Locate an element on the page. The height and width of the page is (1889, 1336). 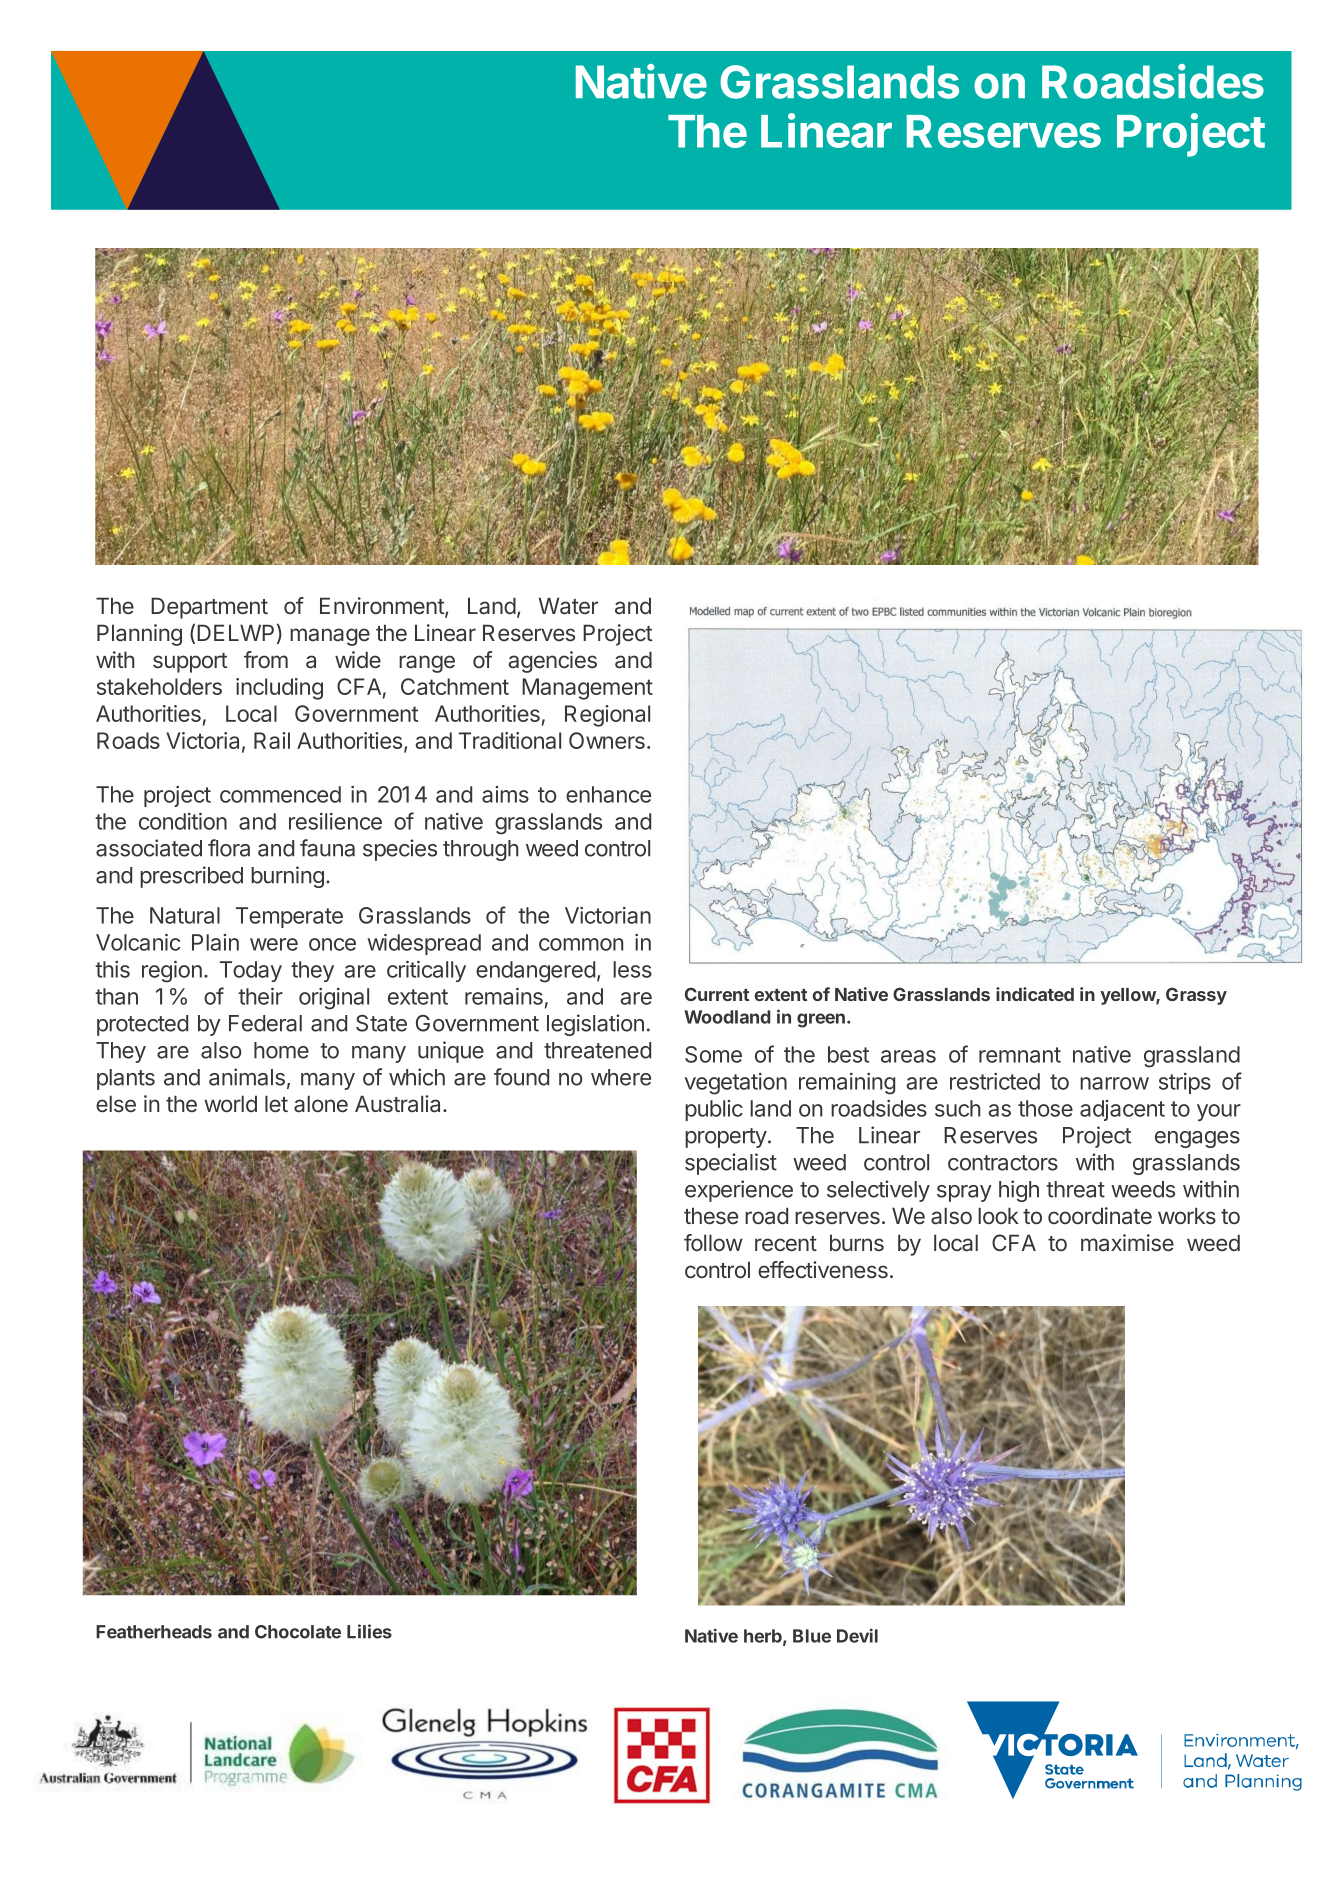
Owners is located at coordinates (607, 740).
